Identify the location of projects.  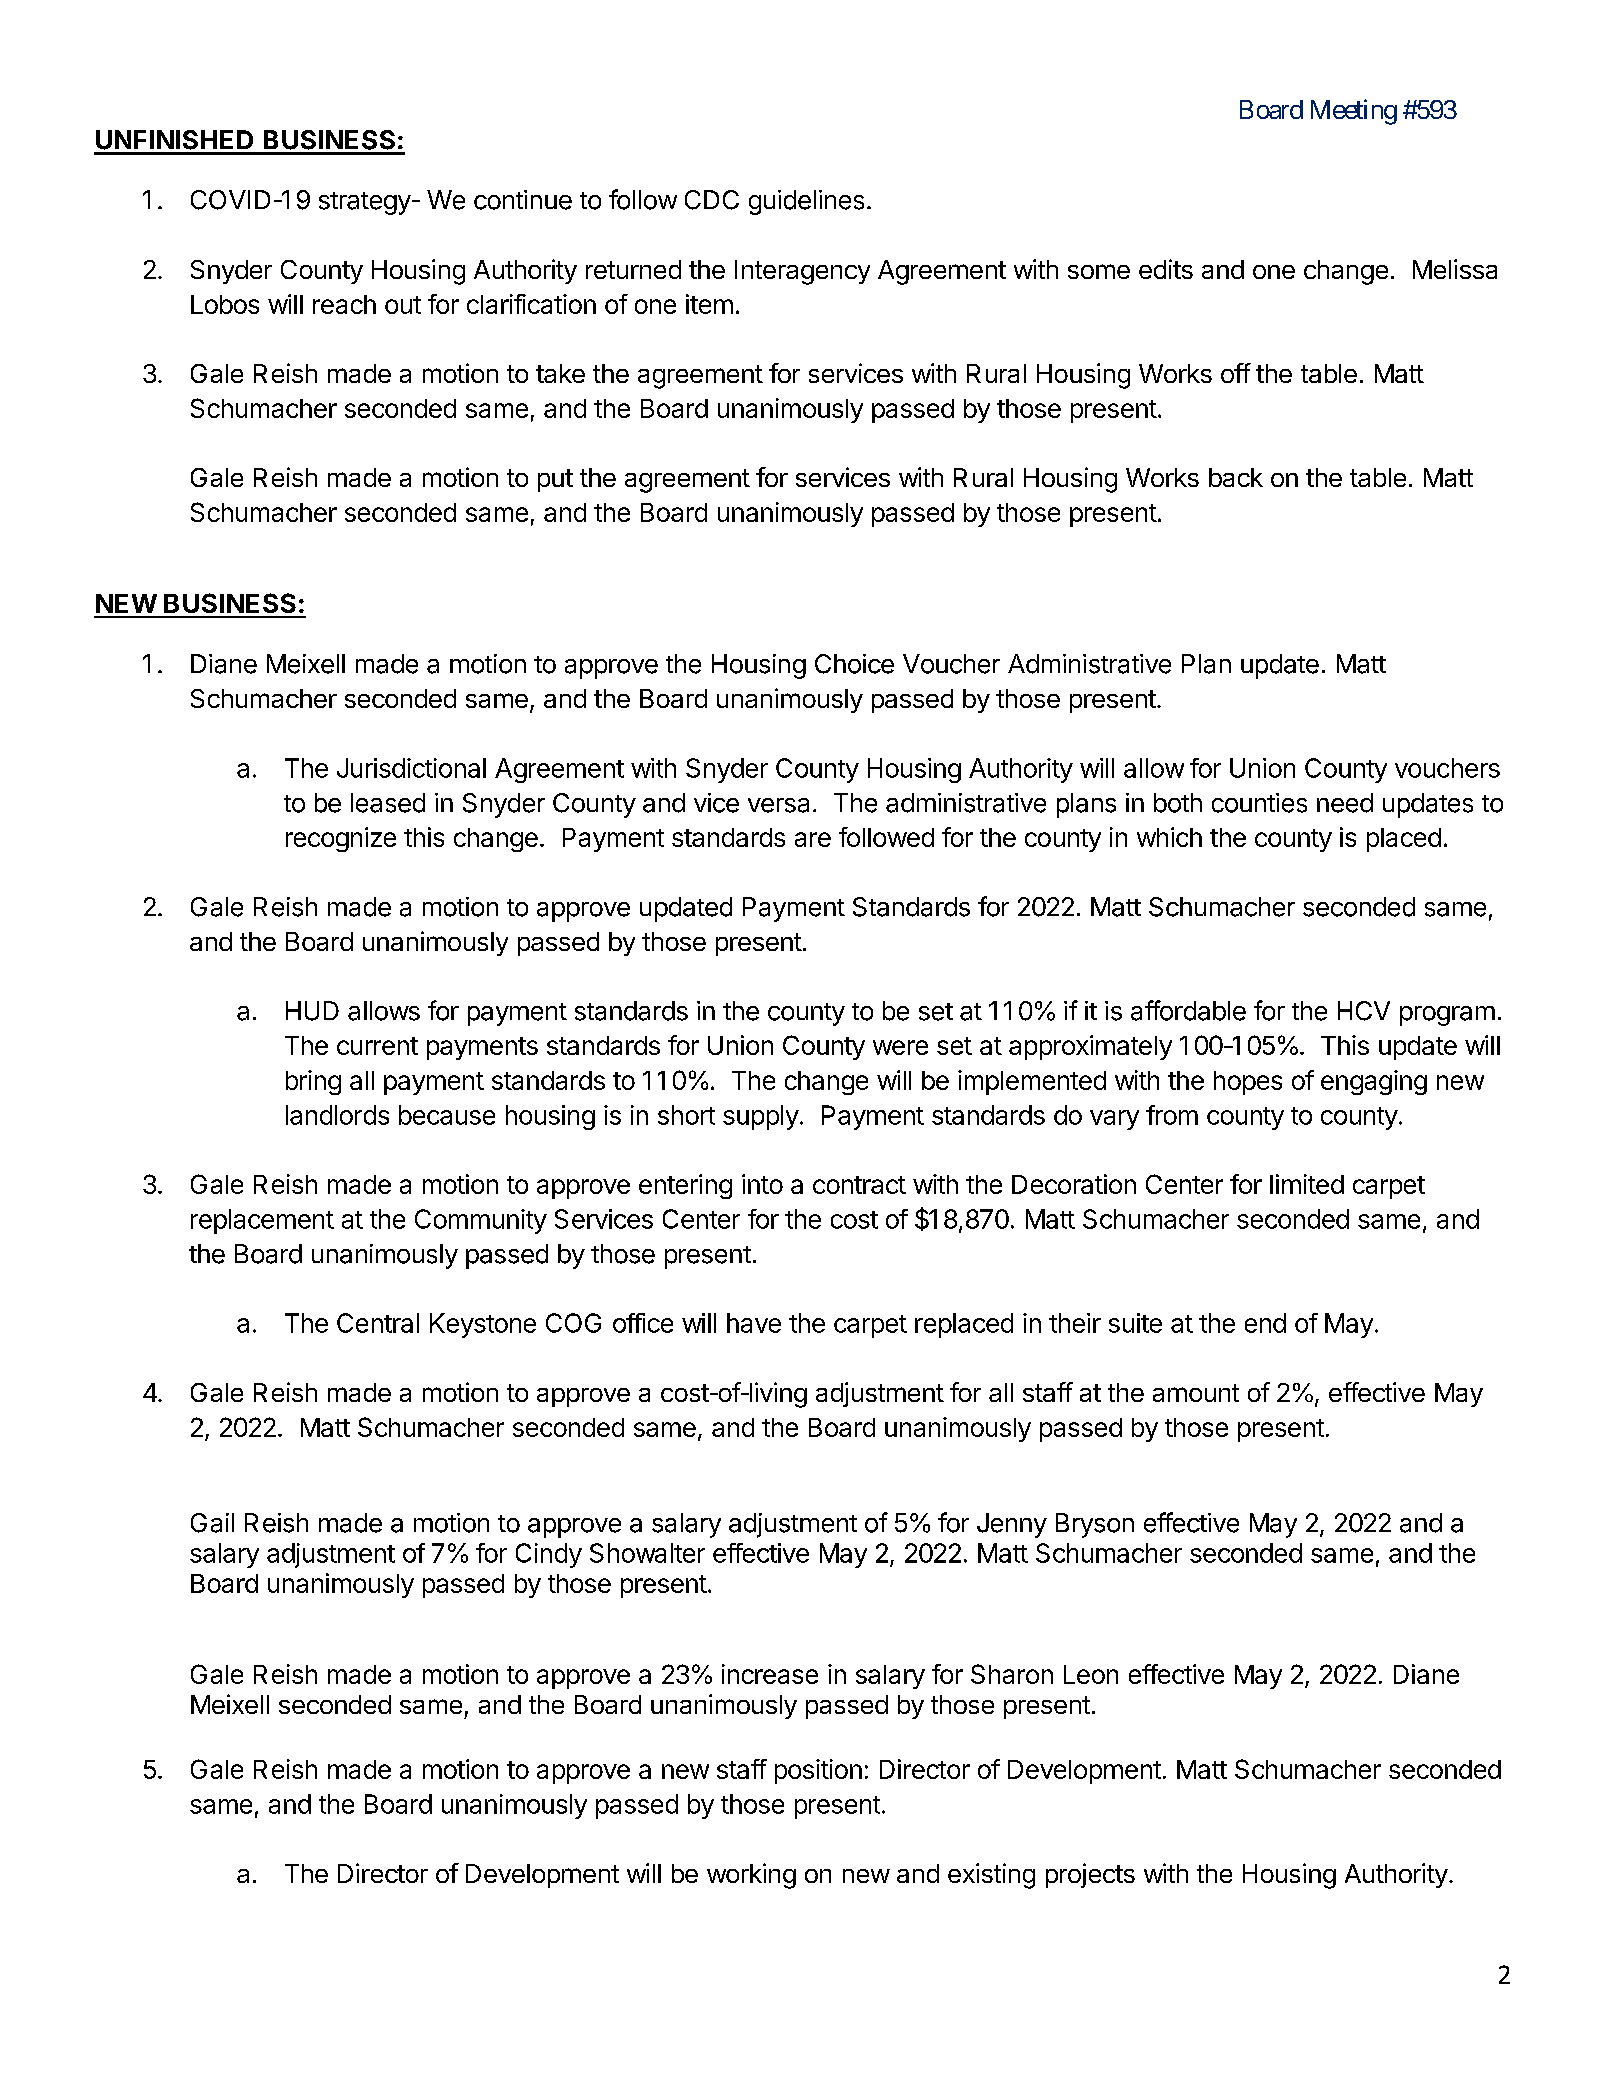
(1090, 1875).
